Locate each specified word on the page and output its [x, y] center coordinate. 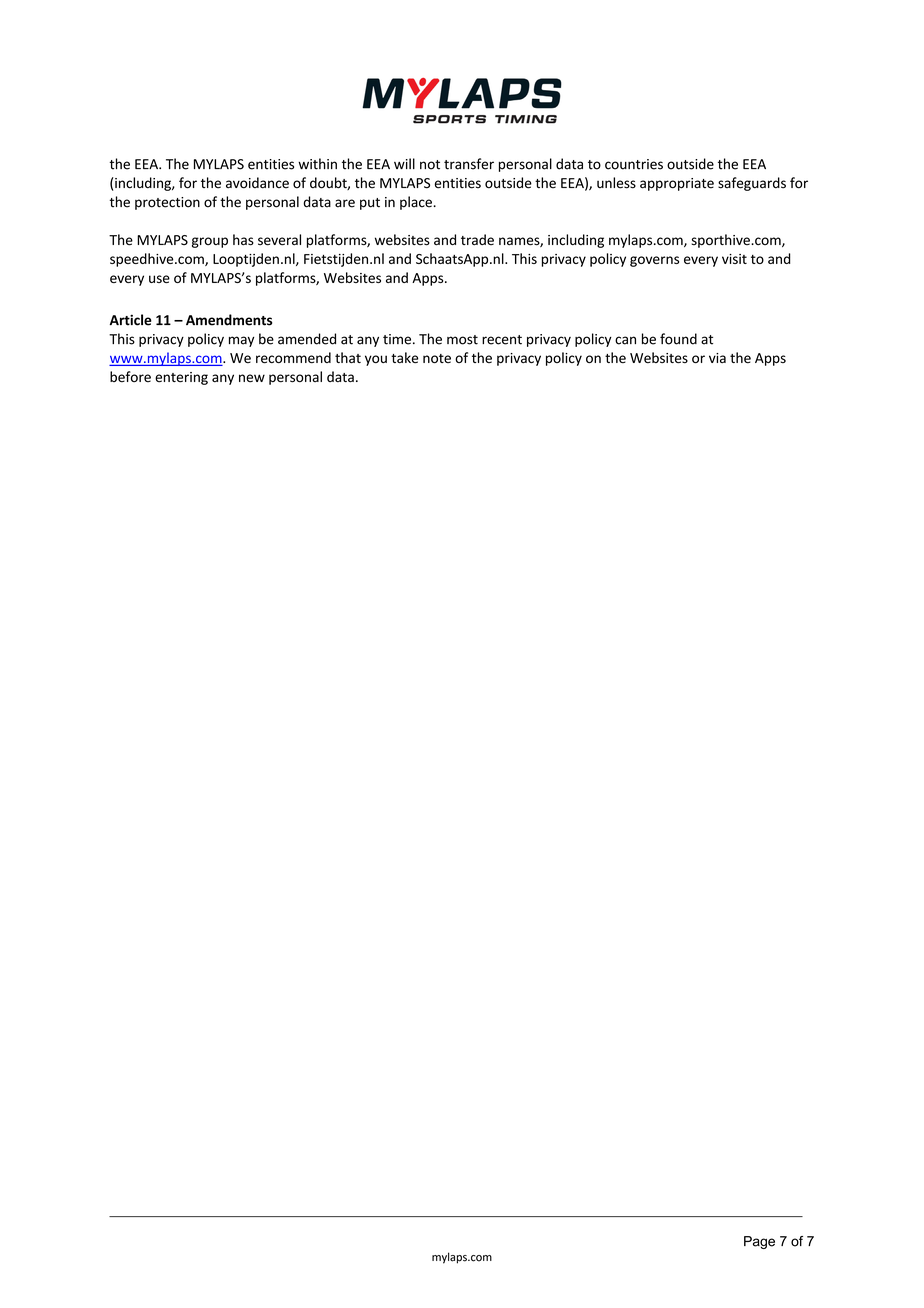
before [130, 377]
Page [759, 1242]
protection [167, 203]
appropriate [677, 184]
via [717, 358]
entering [181, 378]
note [437, 358]
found [678, 339]
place [417, 203]
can [625, 340]
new [252, 378]
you [376, 360]
